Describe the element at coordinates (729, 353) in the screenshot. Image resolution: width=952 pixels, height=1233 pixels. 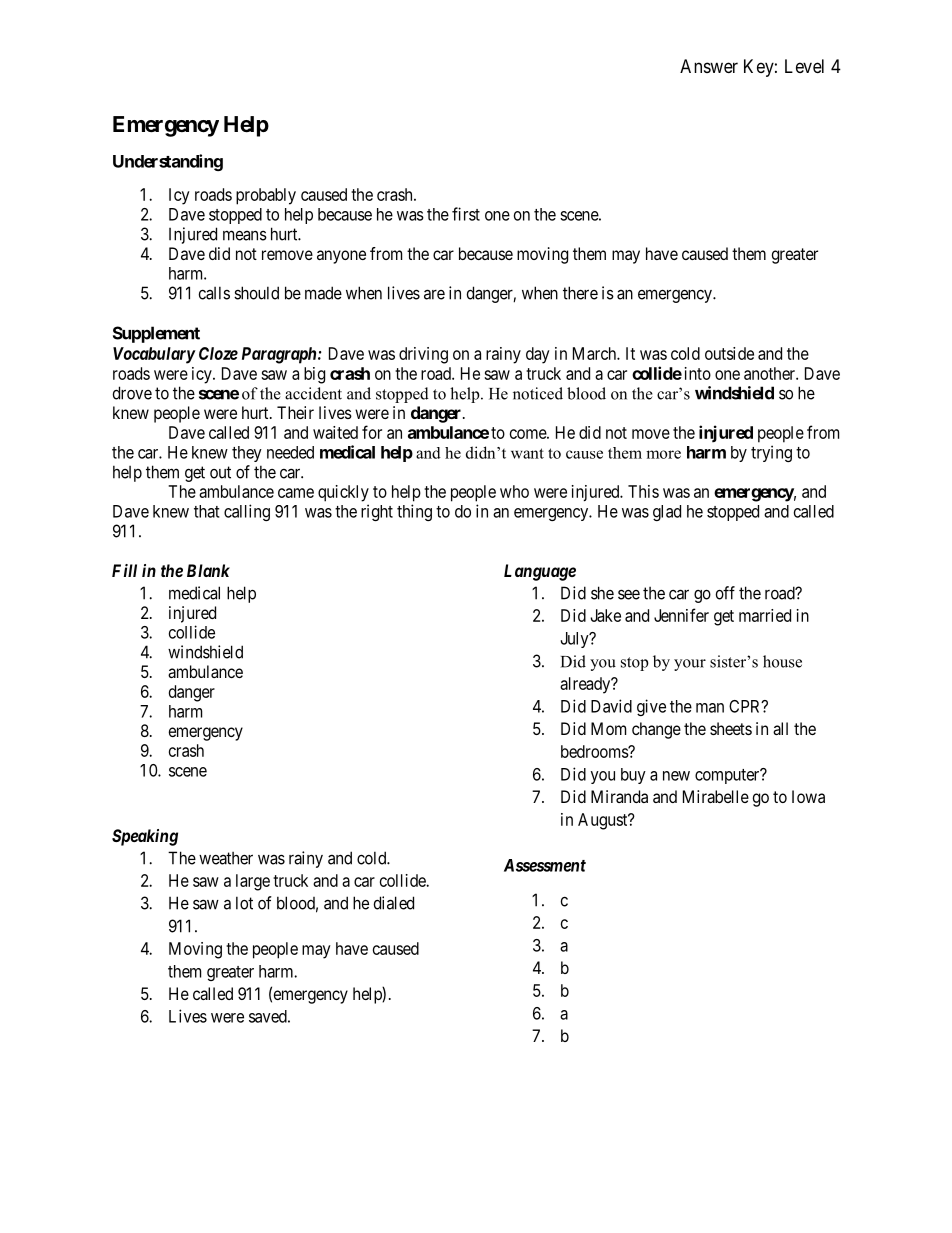
I see `outside` at that location.
